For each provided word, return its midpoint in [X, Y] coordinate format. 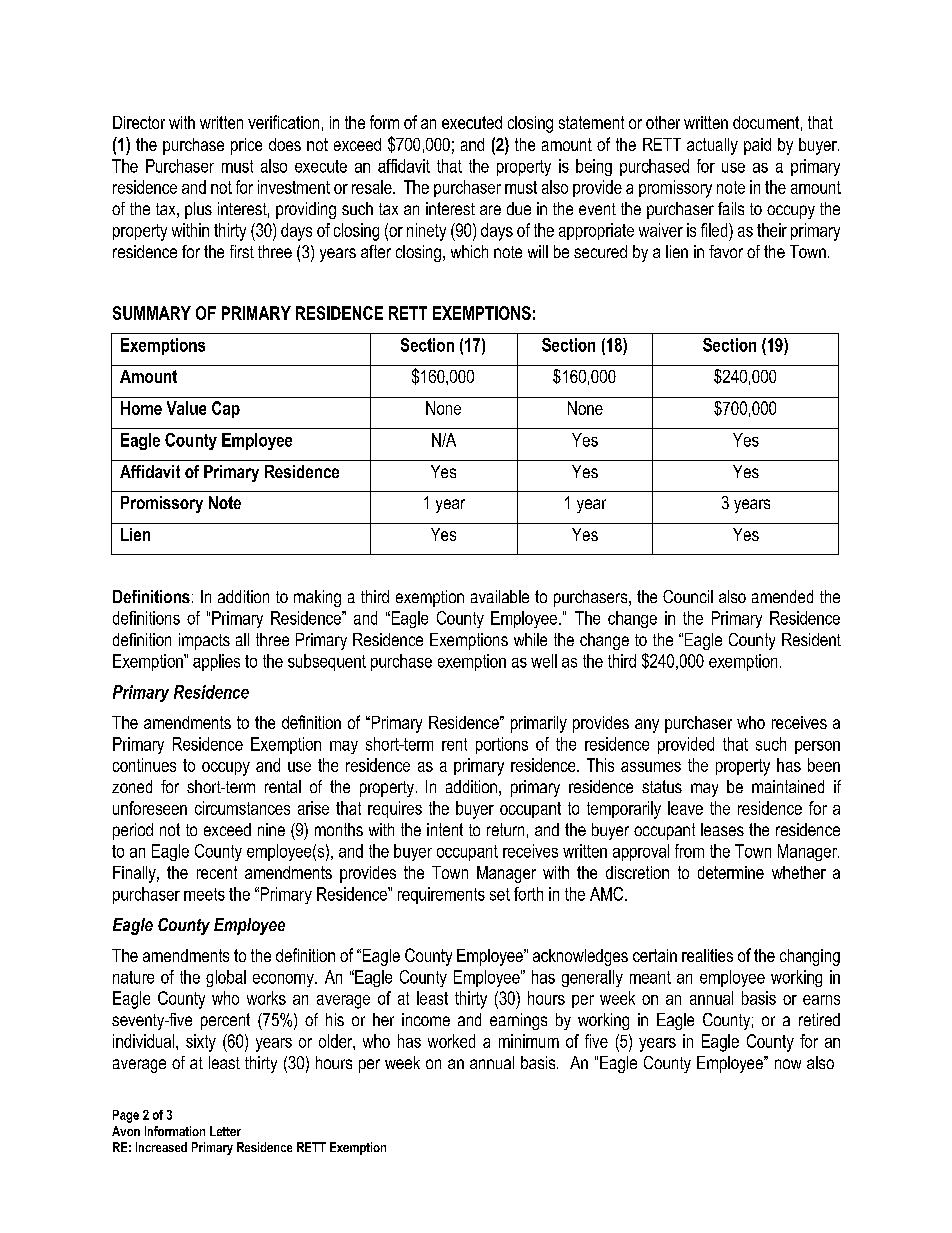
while [530, 639]
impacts [204, 641]
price [246, 146]
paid [757, 146]
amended [782, 596]
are [490, 210]
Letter [225, 1131]
